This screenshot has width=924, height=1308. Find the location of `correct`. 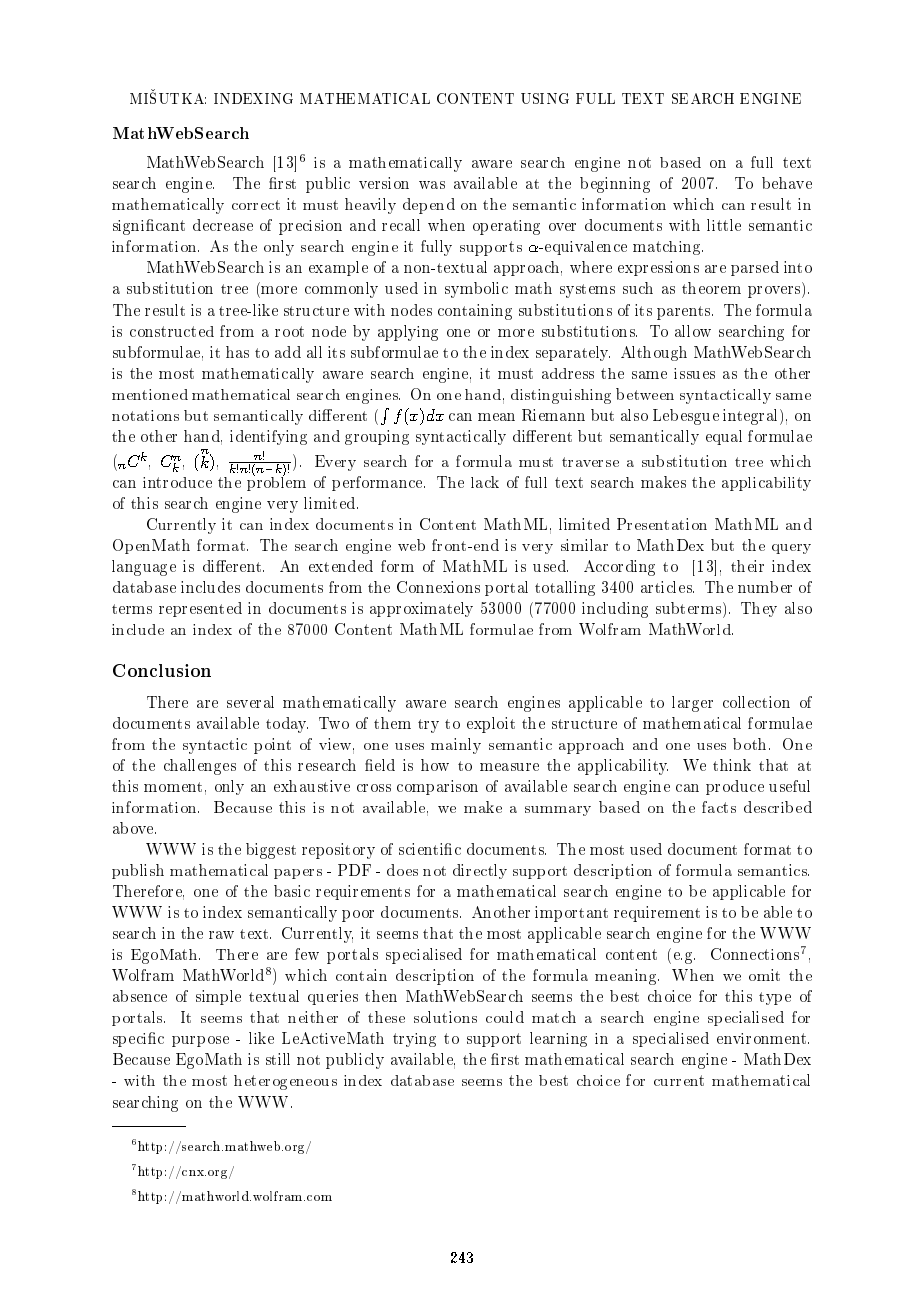

correct is located at coordinates (256, 205).
